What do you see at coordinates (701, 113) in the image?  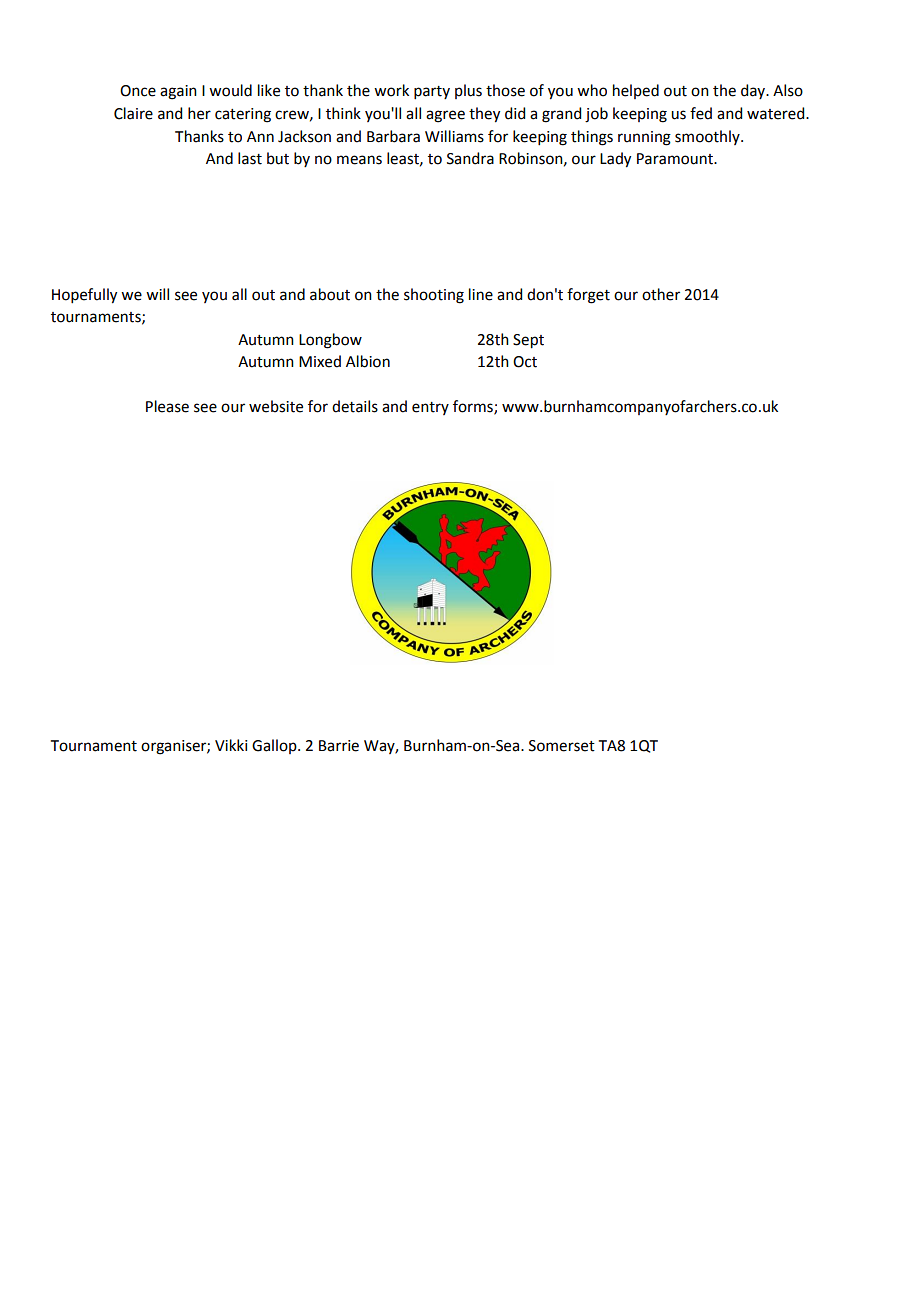 I see `fed` at bounding box center [701, 113].
